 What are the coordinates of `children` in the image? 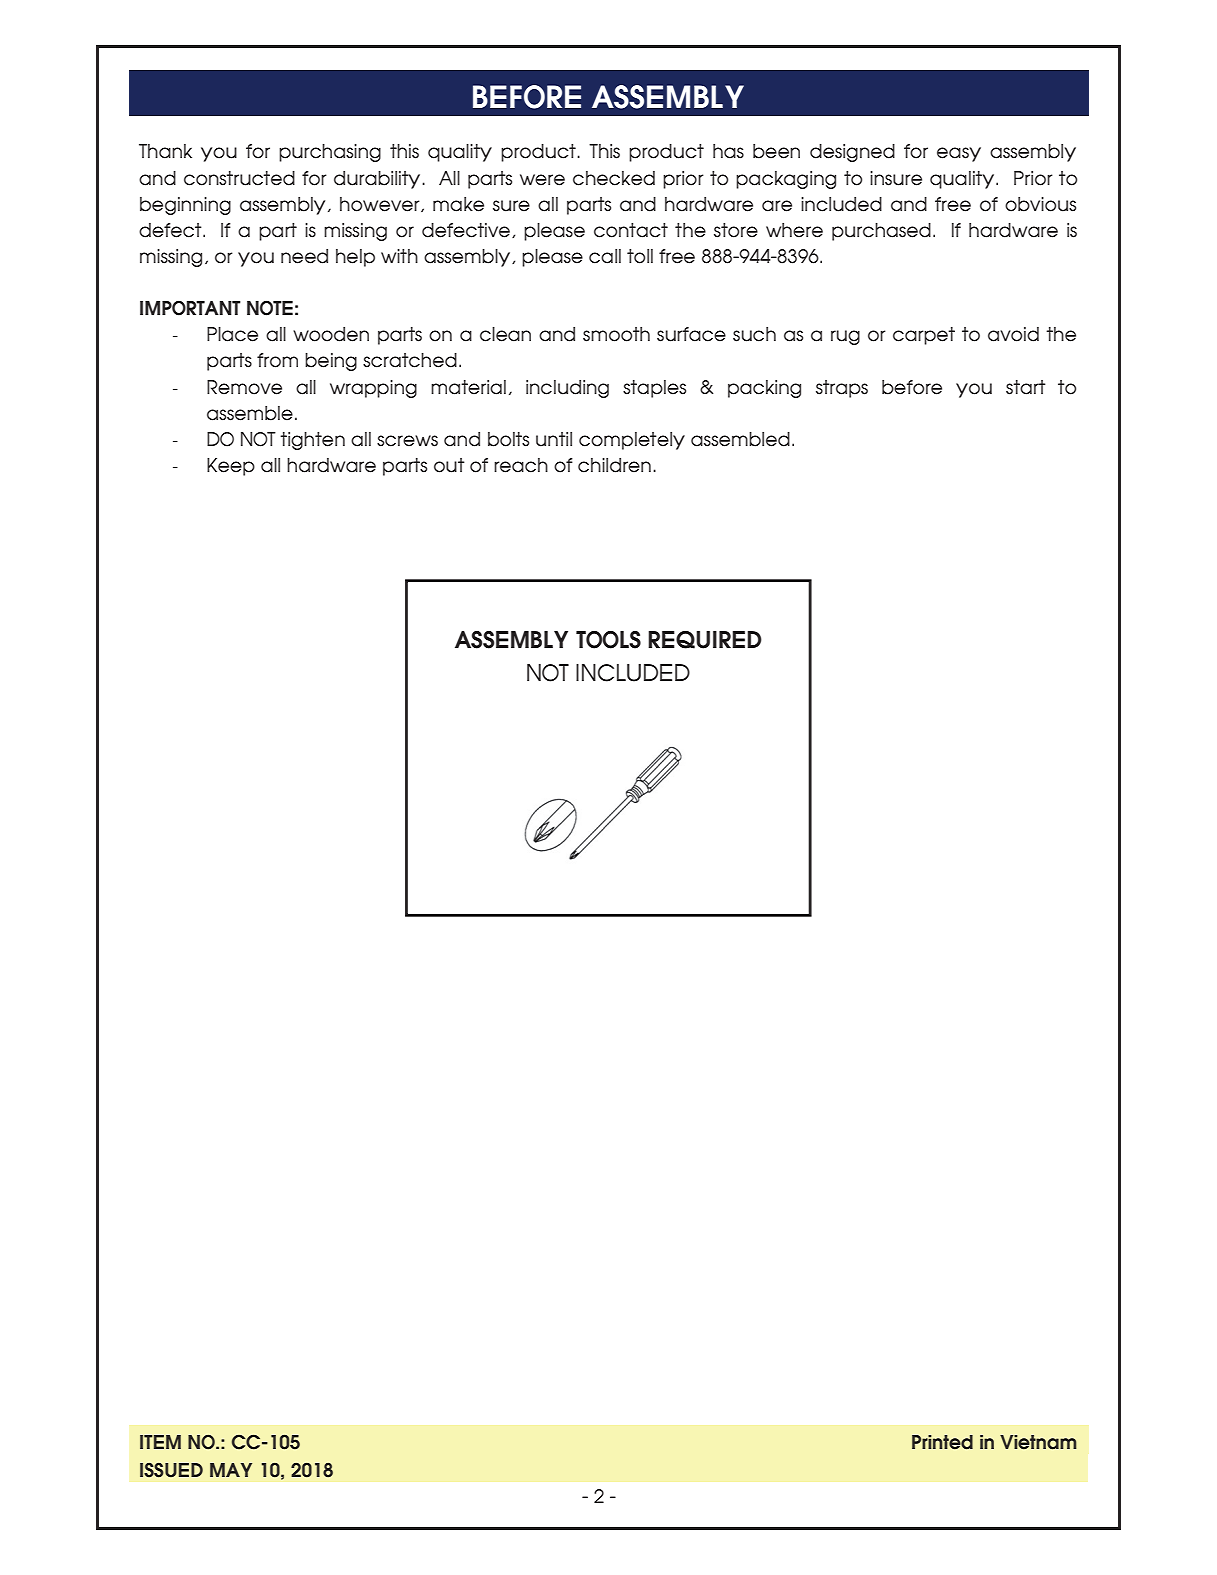 It's located at (614, 465).
